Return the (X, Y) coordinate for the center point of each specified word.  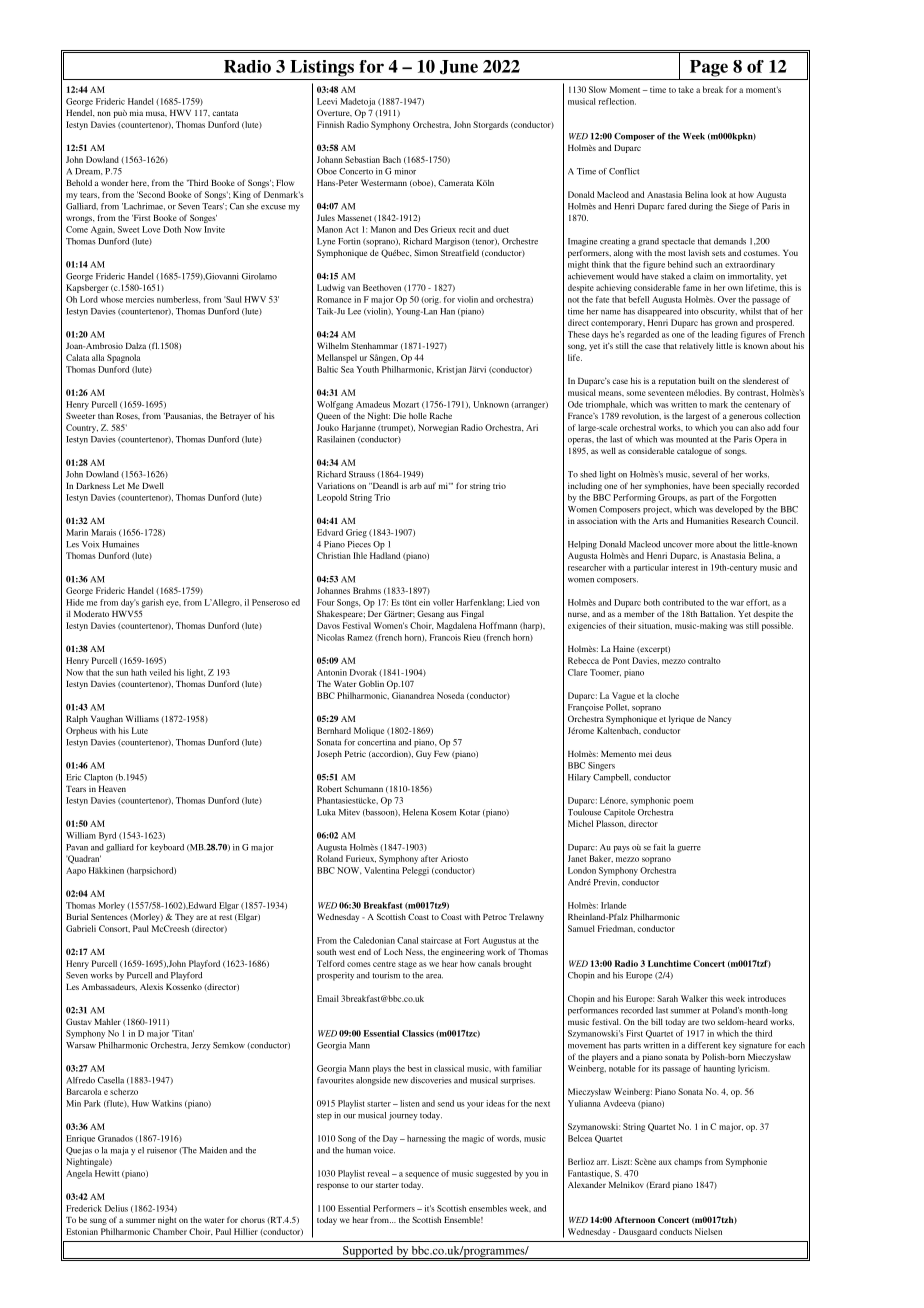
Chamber (170, 1231)
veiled (160, 672)
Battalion (717, 613)
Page (709, 68)
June (459, 67)
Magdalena (457, 626)
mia (136, 112)
